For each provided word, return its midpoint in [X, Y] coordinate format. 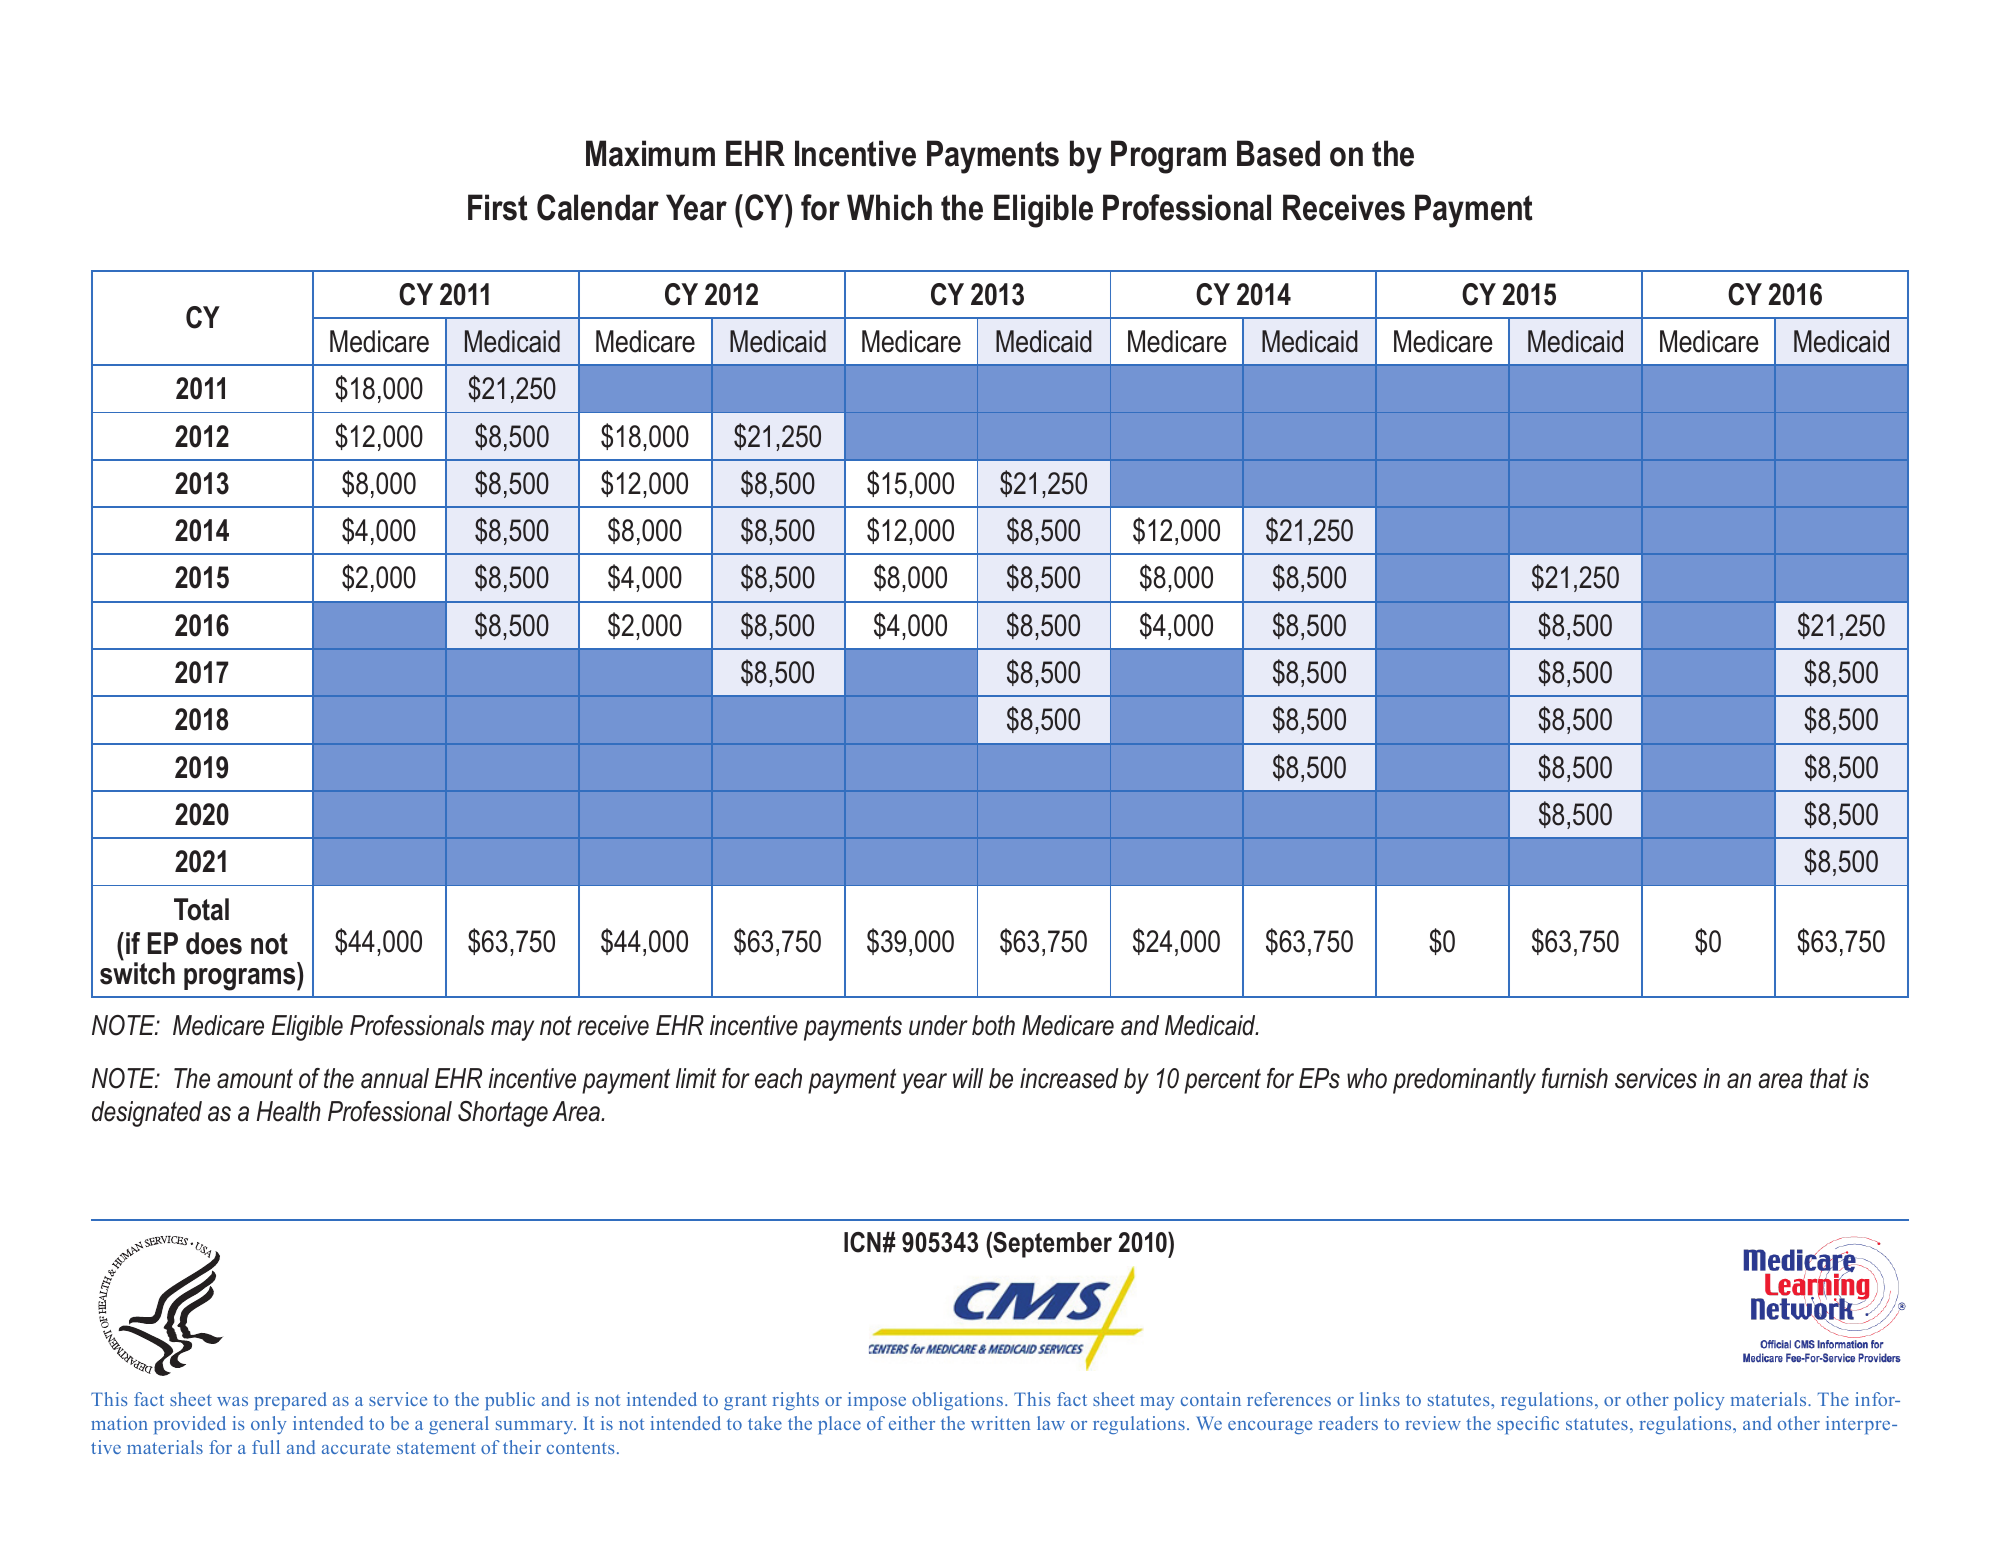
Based [1278, 153]
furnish [1575, 1078]
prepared [291, 1401]
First [497, 207]
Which [889, 207]
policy [1699, 1401]
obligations [957, 1401]
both [993, 1025]
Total [201, 909]
